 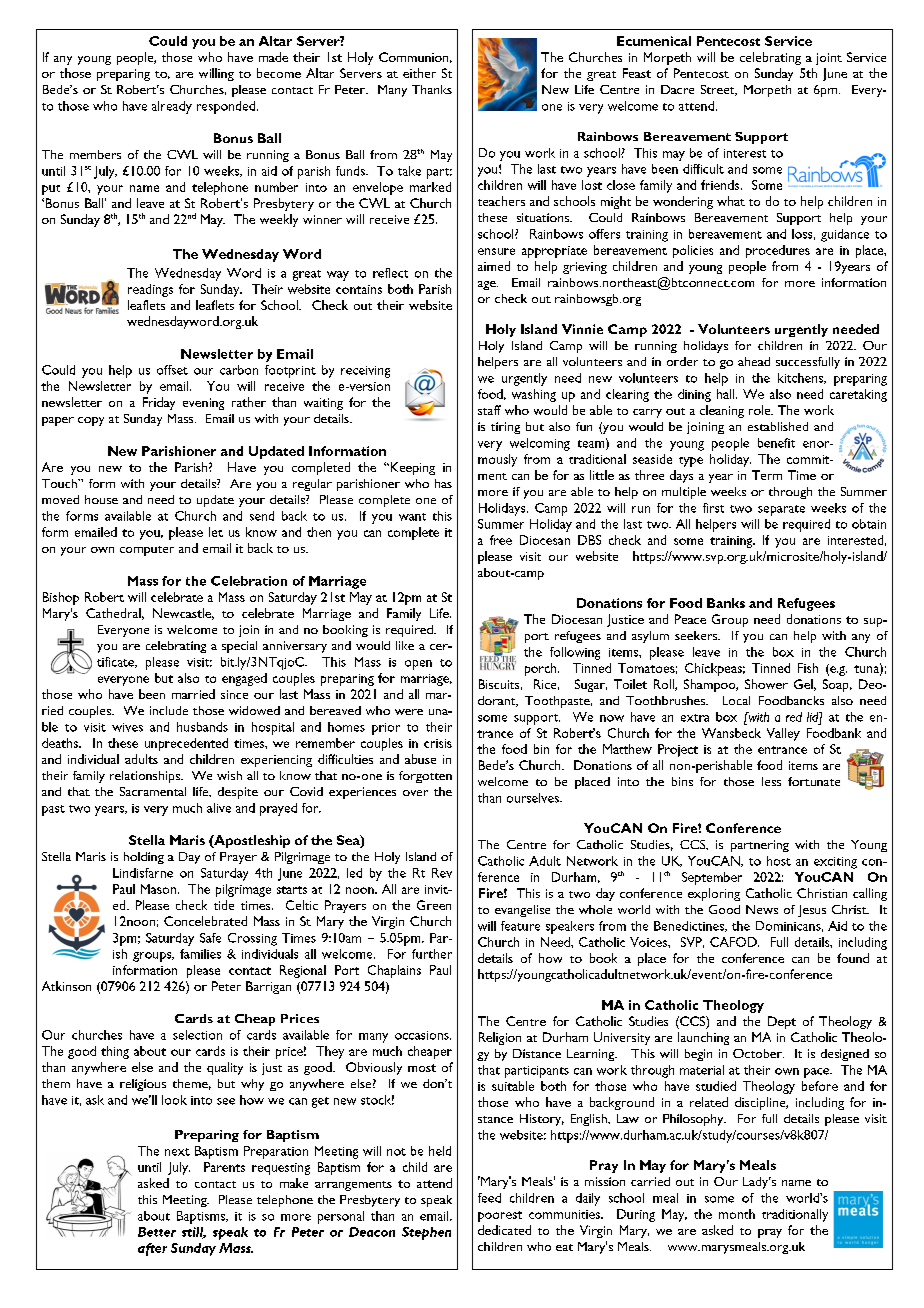 I want to click on host, so click(x=779, y=861).
